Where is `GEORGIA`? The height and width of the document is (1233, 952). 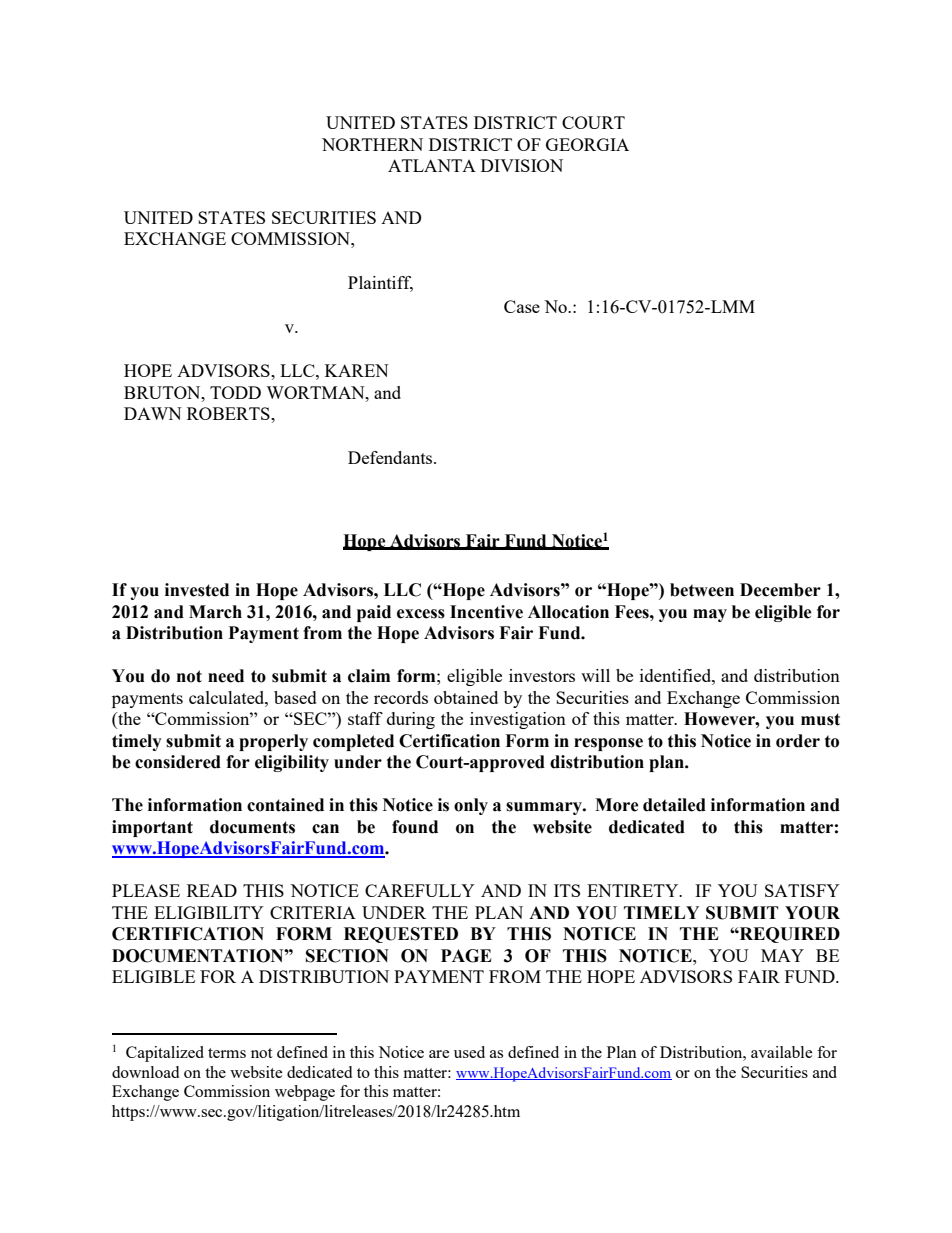
GEORGIA is located at coordinates (587, 144).
